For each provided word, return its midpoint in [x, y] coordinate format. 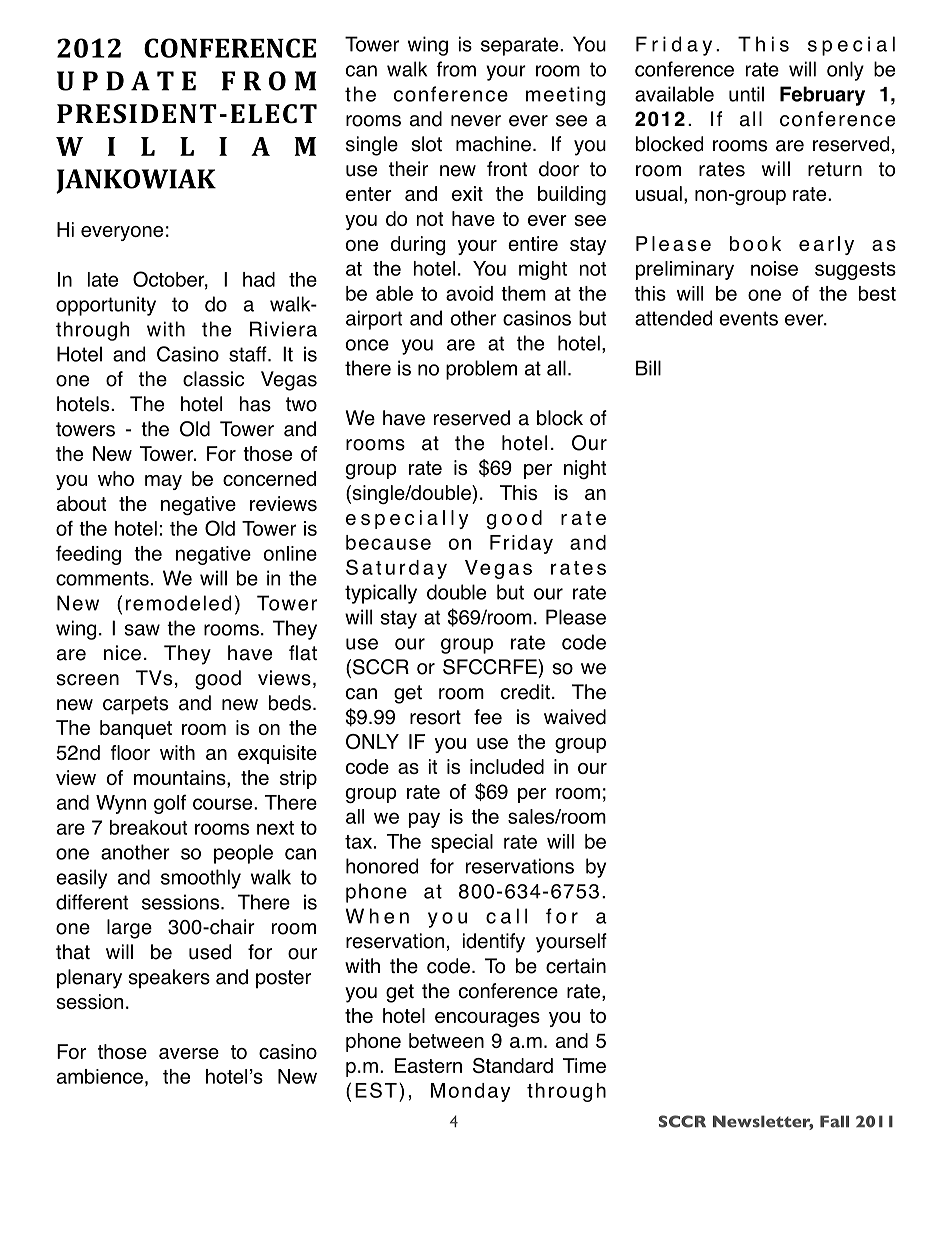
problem [481, 370]
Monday [470, 1092]
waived [575, 717]
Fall [834, 1121]
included [507, 766]
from [456, 69]
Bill [648, 368]
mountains [181, 777]
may [163, 482]
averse [189, 1053]
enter [369, 194]
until [746, 94]
